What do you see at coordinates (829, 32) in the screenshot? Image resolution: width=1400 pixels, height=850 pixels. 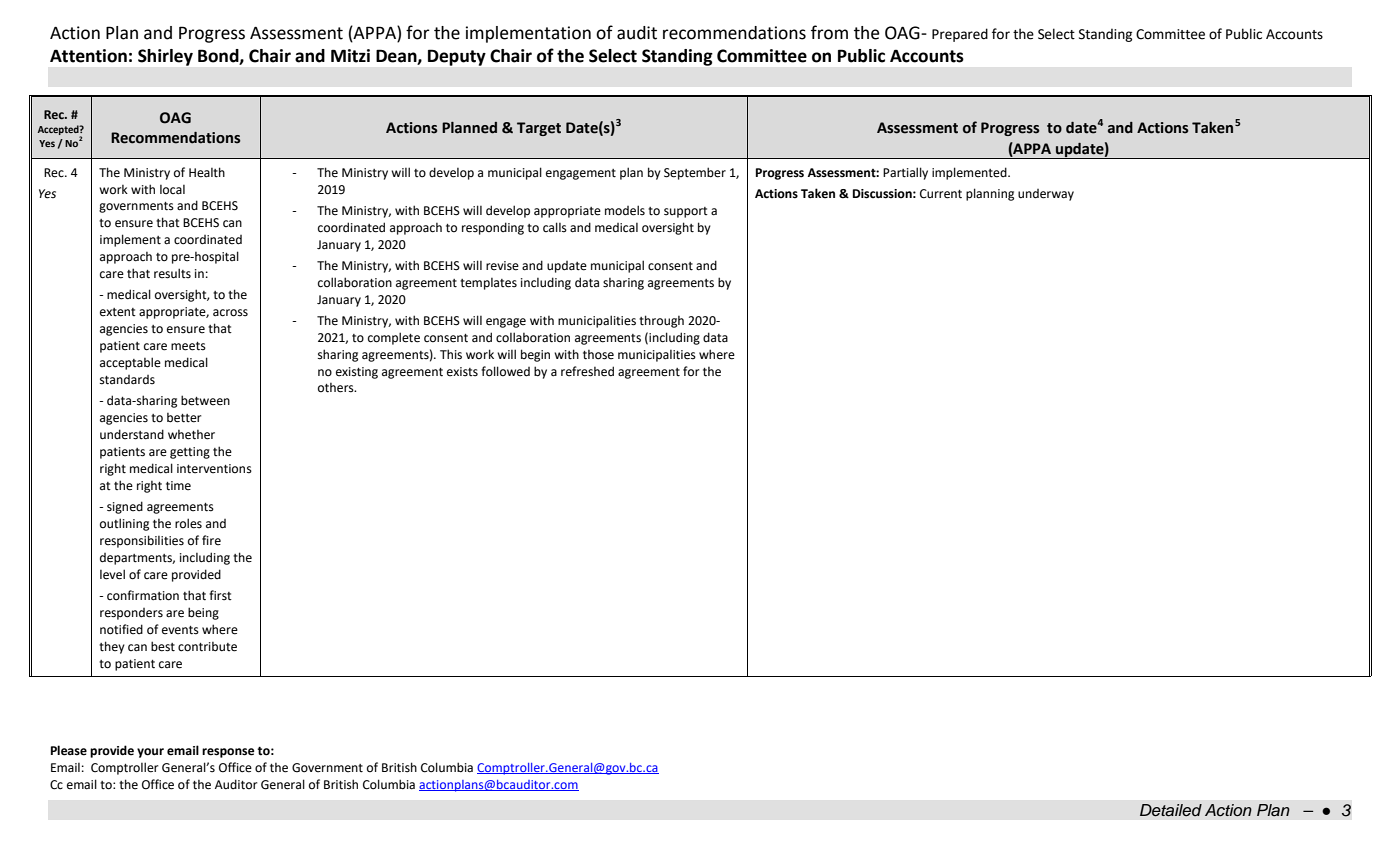 I see `from` at bounding box center [829, 32].
